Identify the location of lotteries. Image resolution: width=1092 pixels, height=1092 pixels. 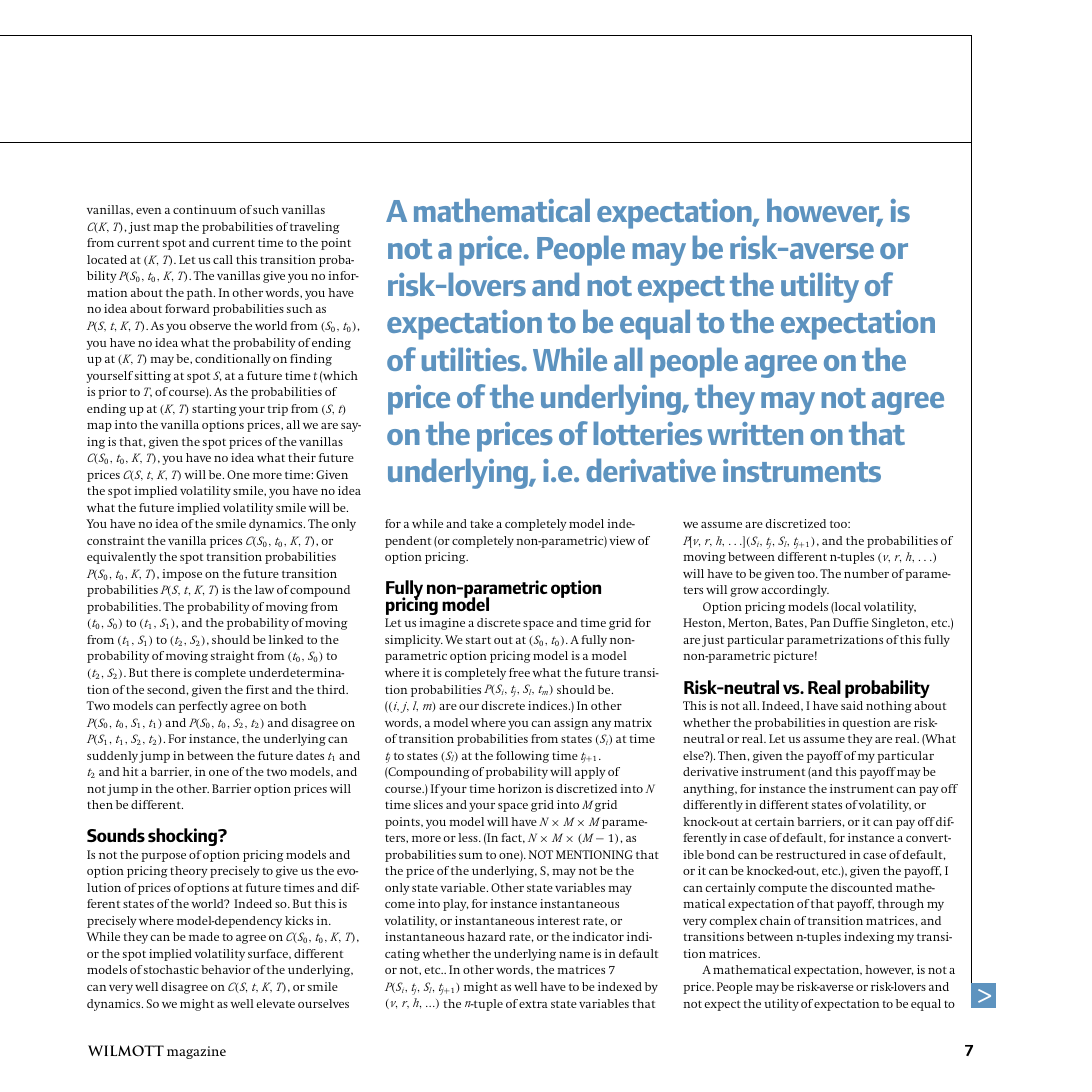
(648, 433).
